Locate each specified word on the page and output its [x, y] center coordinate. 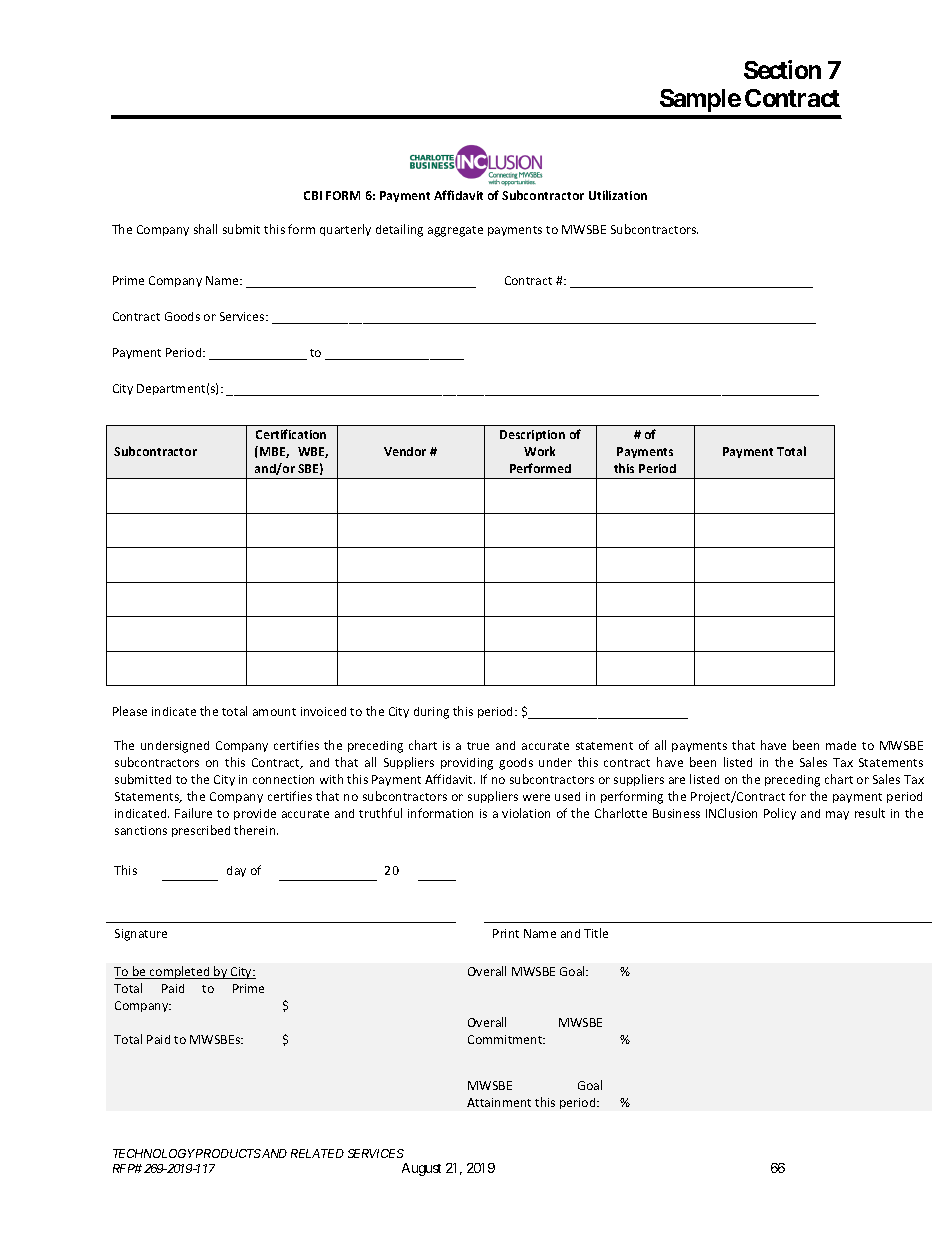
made [841, 745]
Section [782, 69]
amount [274, 712]
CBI [313, 195]
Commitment [506, 1039]
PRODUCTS [228, 1153]
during [431, 713]
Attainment [499, 1102]
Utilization [618, 195]
